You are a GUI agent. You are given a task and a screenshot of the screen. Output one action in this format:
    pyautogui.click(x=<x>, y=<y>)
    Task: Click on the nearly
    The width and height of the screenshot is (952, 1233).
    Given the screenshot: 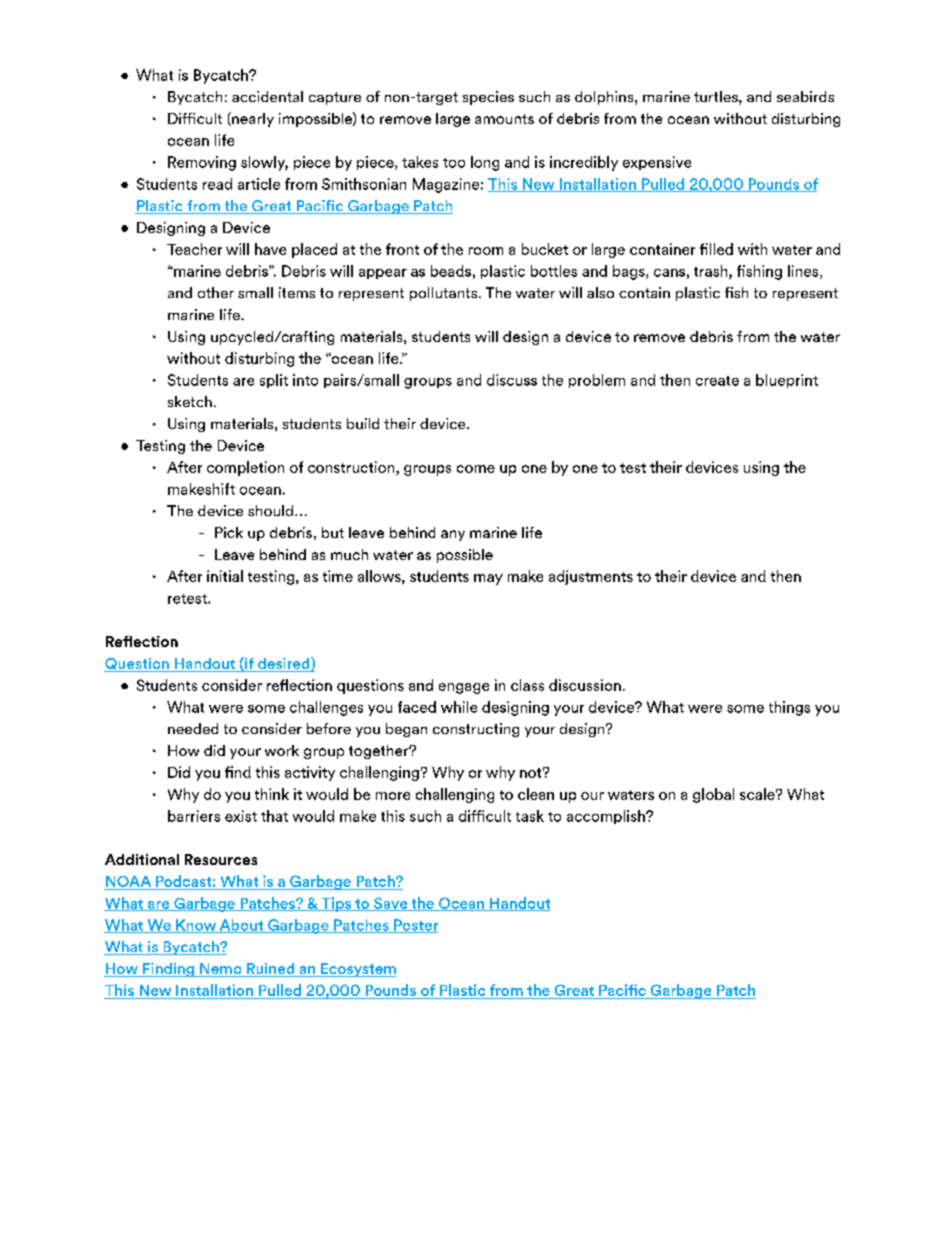 What is the action you would take?
    pyautogui.click(x=252, y=119)
